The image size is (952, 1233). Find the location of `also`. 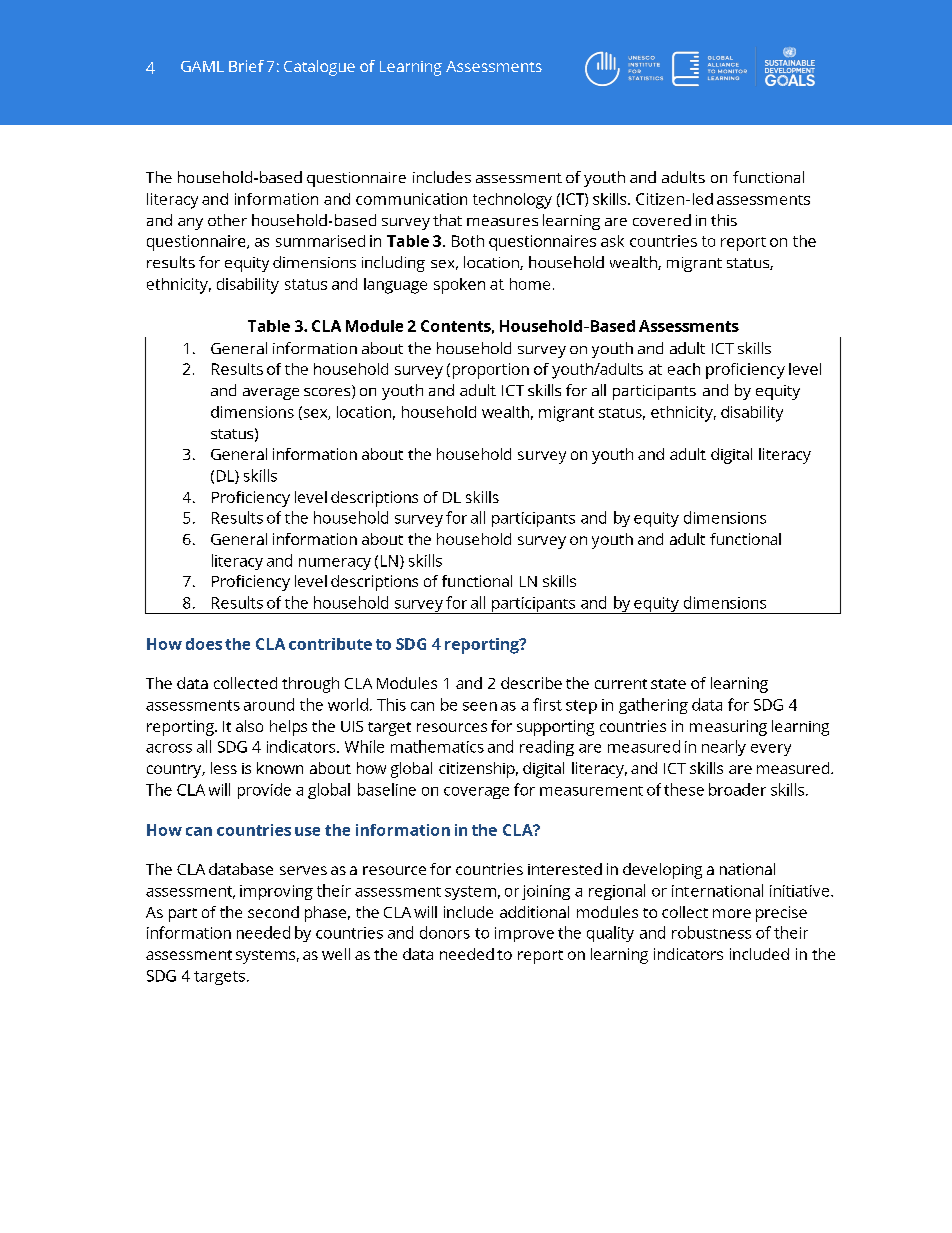

also is located at coordinates (249, 726).
